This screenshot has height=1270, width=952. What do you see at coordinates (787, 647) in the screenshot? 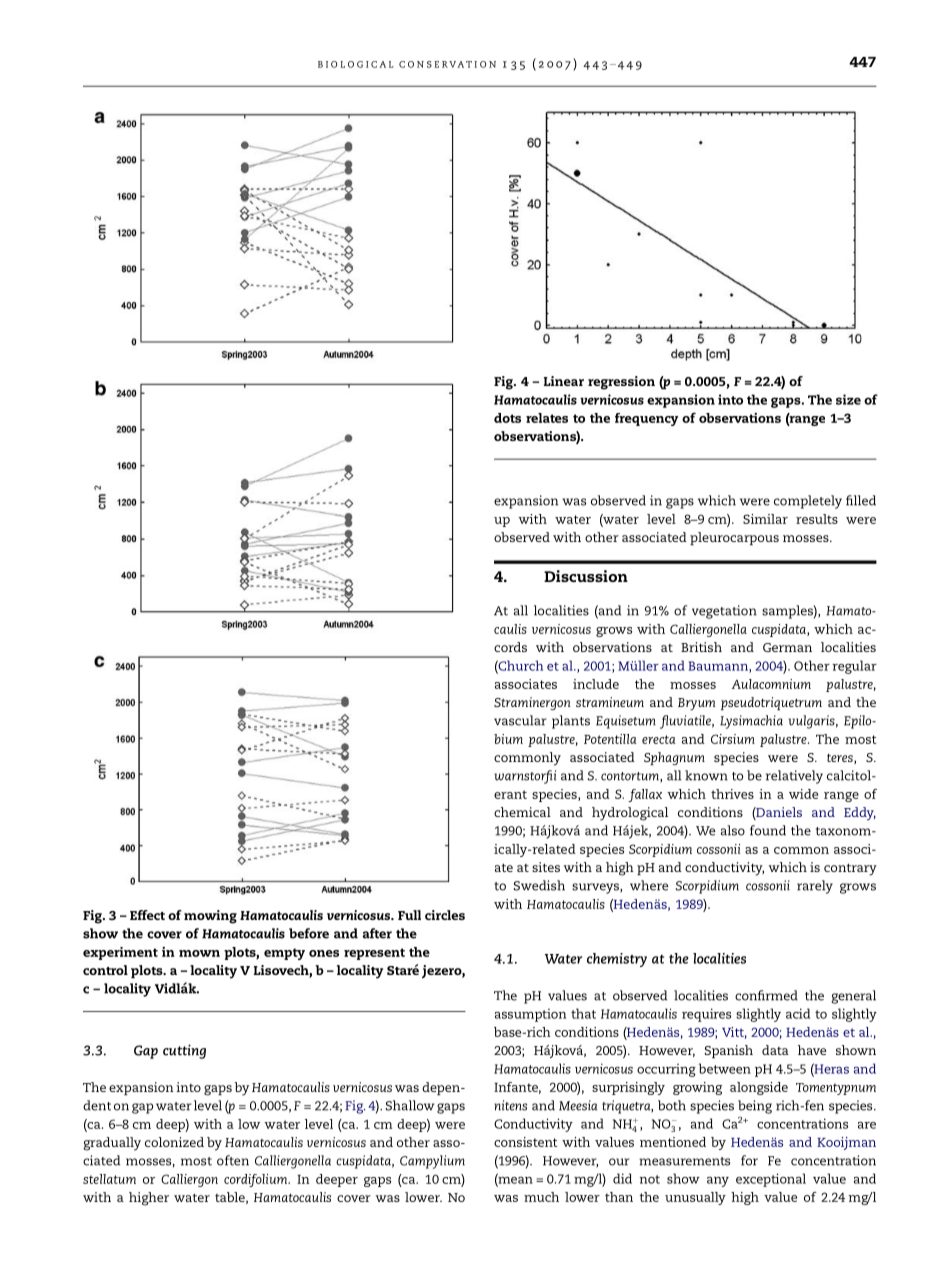
I see `German` at bounding box center [787, 647].
